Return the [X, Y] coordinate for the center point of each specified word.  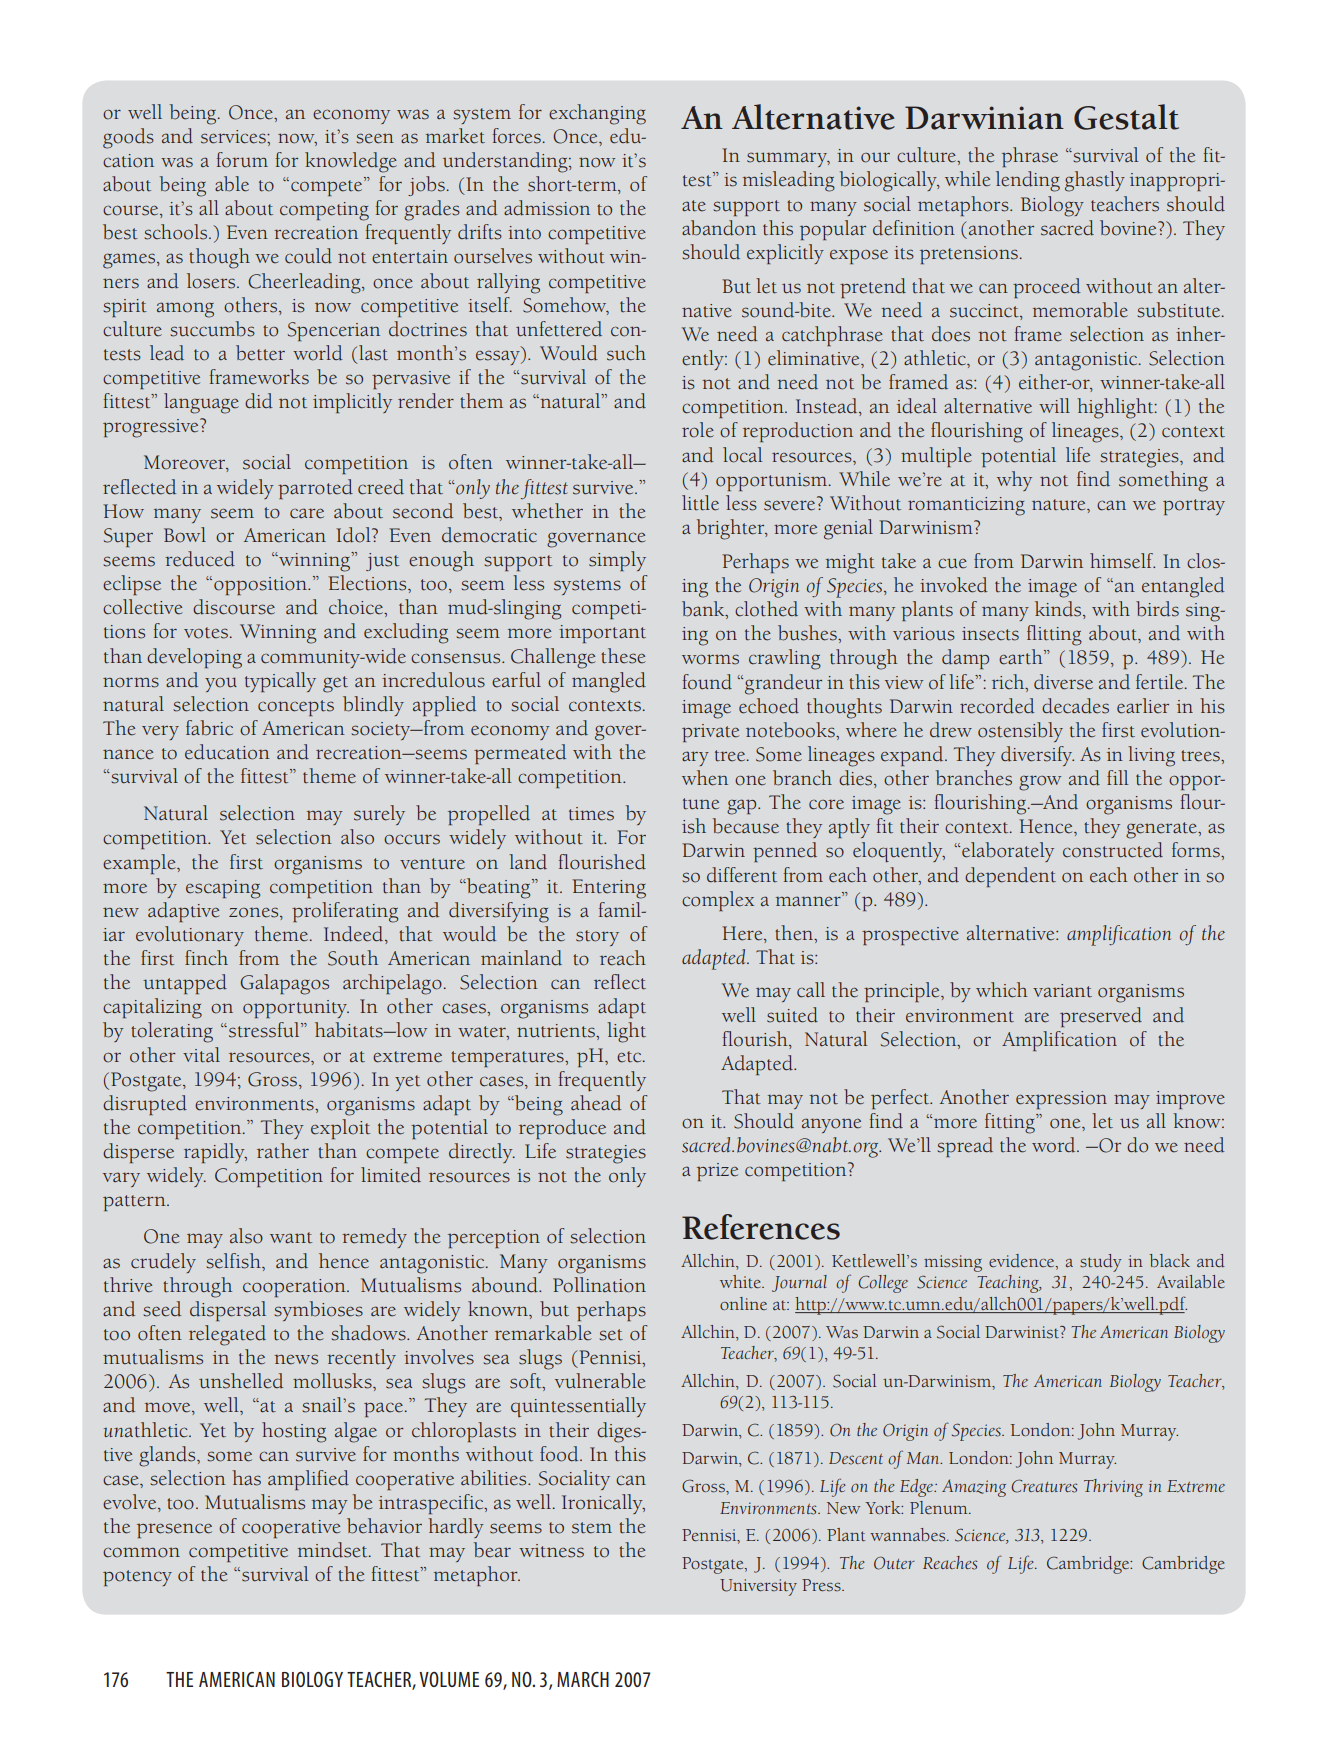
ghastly [1095, 181]
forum [242, 160]
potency [137, 1578]
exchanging [597, 114]
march [583, 1679]
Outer [894, 1563]
